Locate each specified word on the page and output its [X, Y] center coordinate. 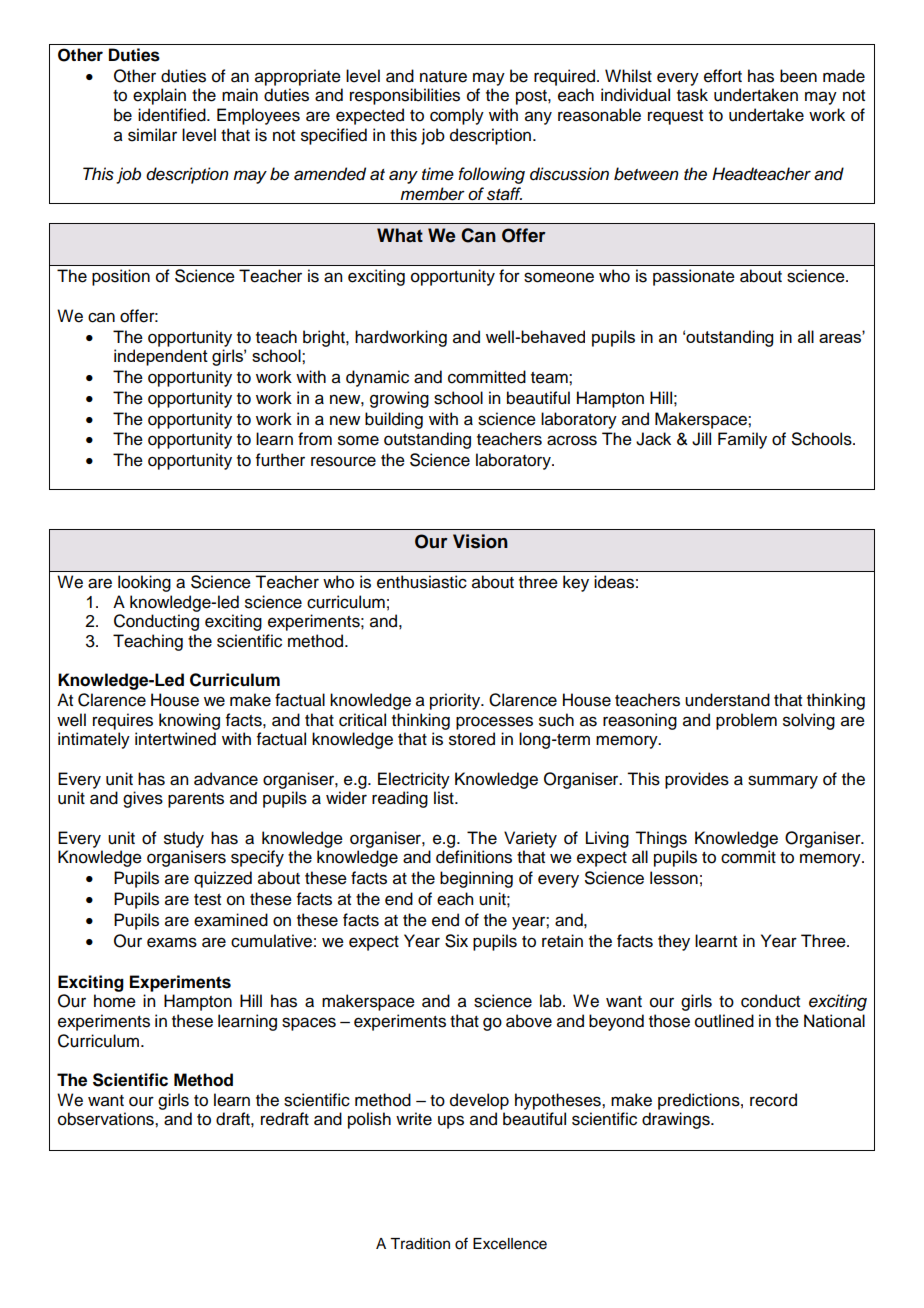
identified [173, 115]
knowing [189, 721]
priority [456, 701]
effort [723, 76]
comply [457, 116]
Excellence [510, 1244]
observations [107, 1119]
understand [727, 700]
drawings [677, 1120]
